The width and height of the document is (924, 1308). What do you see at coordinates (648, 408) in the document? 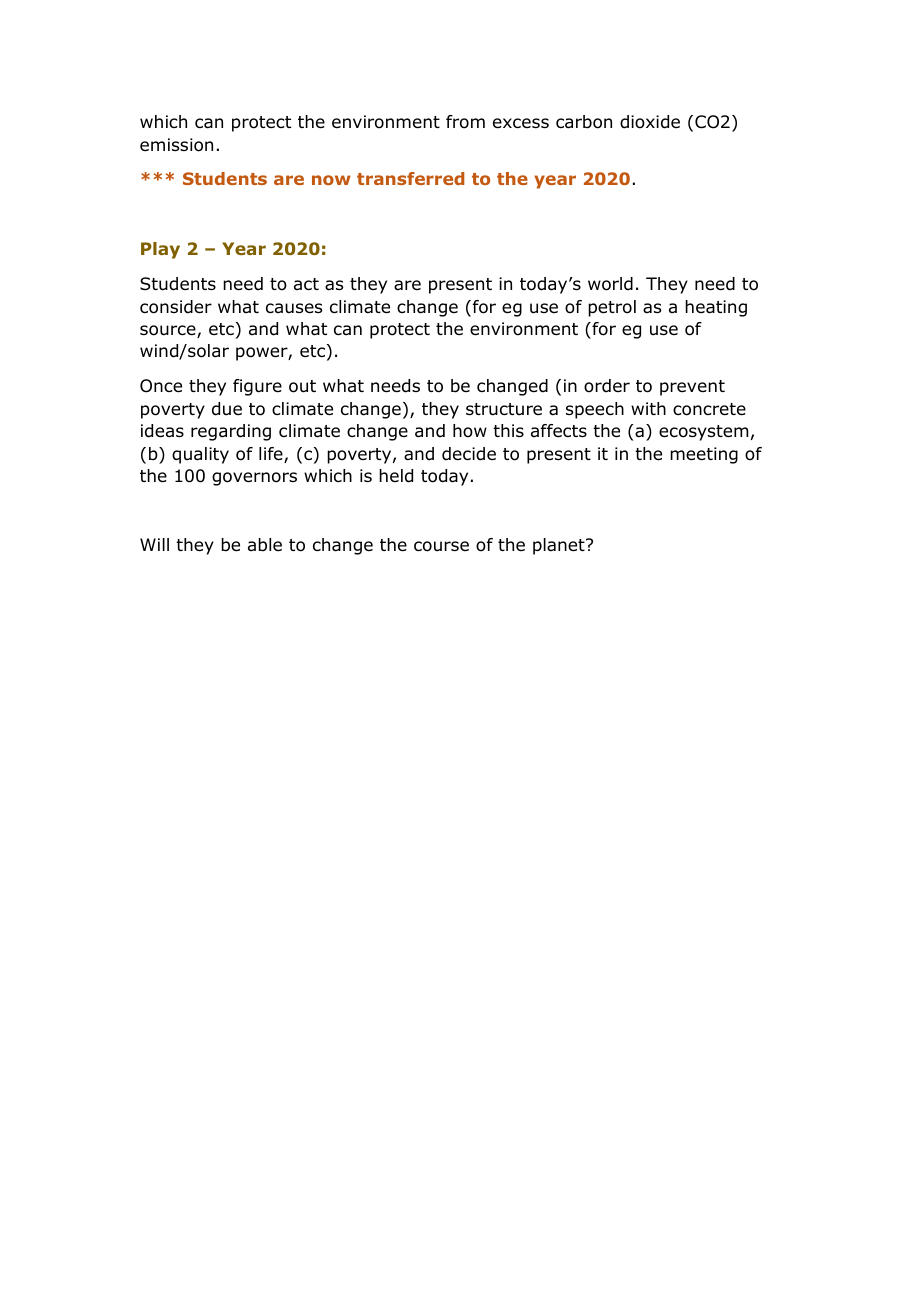
I see `with` at bounding box center [648, 408].
